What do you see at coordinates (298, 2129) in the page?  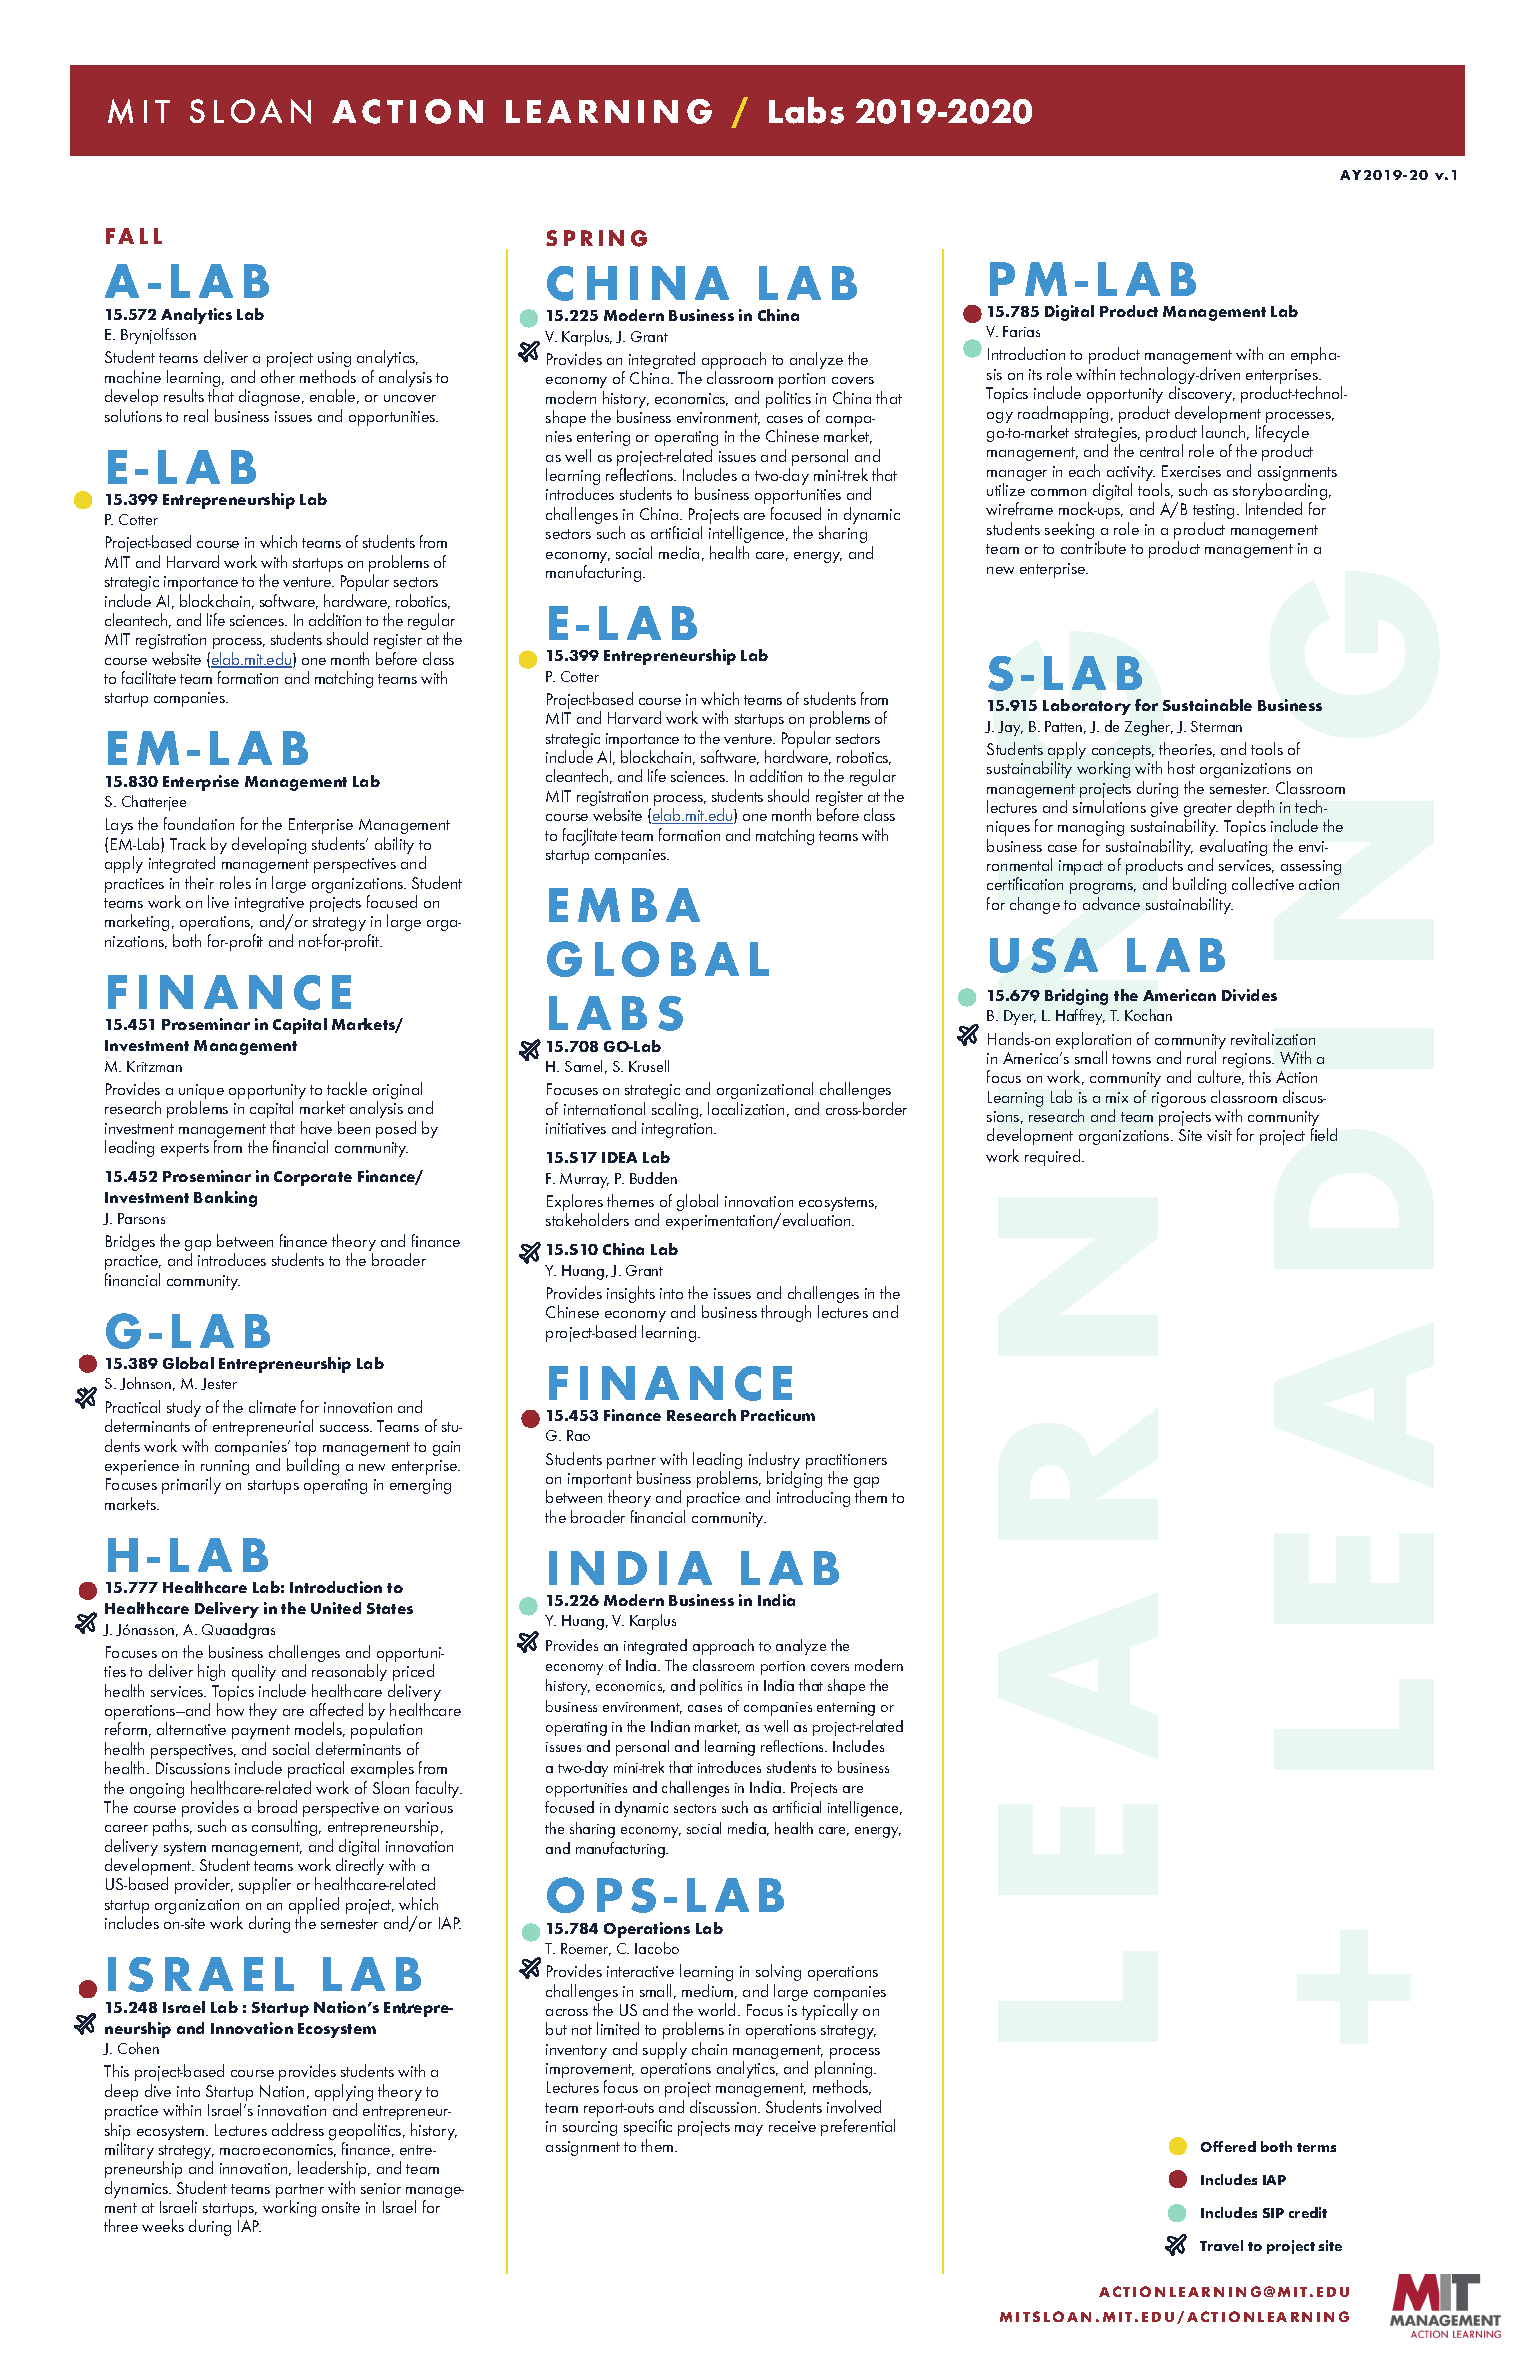 I see `address` at bounding box center [298, 2129].
